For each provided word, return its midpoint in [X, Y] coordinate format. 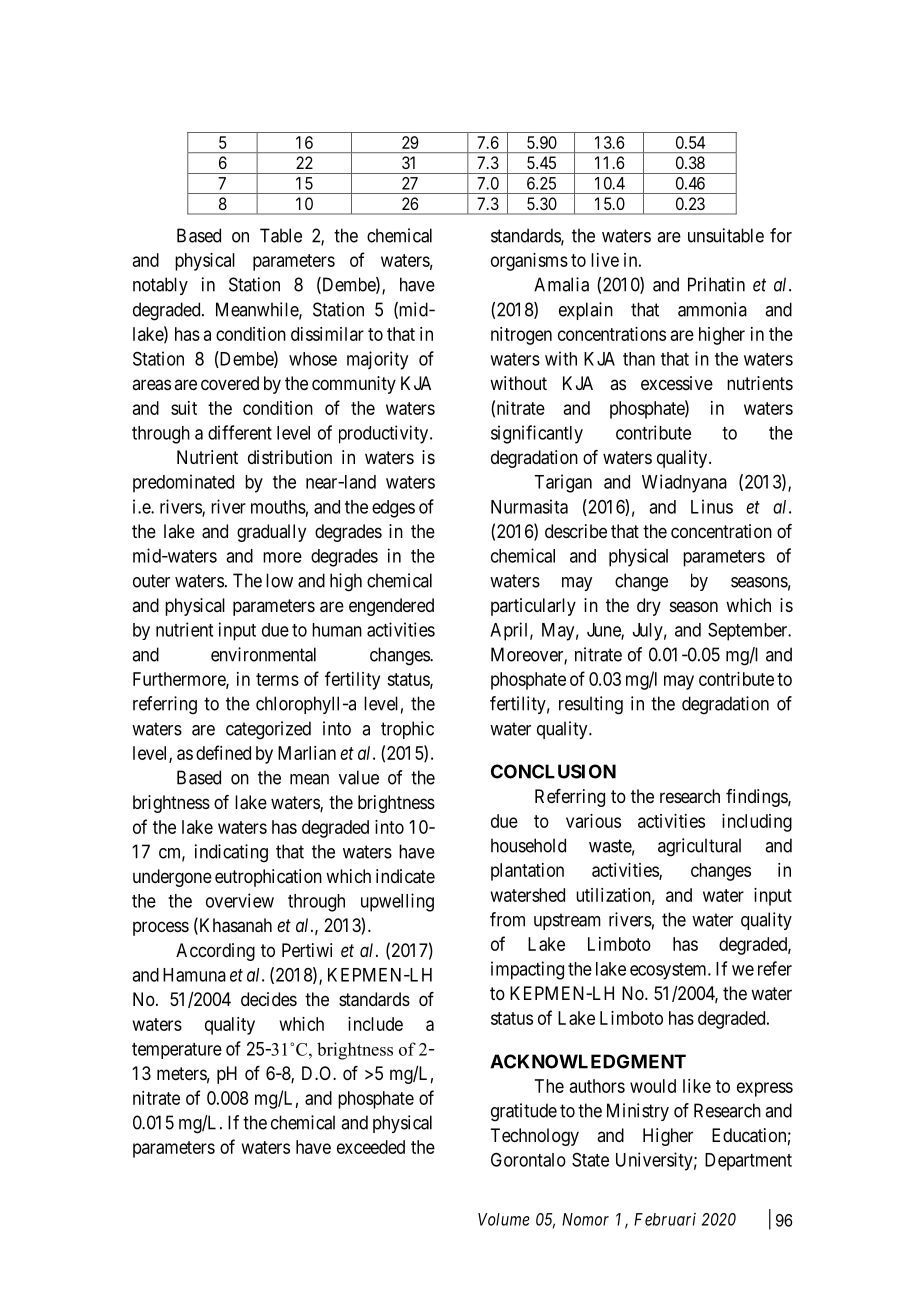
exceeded [371, 1147]
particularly [533, 607]
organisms [529, 262]
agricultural [699, 847]
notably [160, 286]
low [279, 580]
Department [748, 1162]
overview [240, 900]
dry [649, 607]
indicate [405, 876]
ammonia [712, 309]
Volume [504, 1219]
